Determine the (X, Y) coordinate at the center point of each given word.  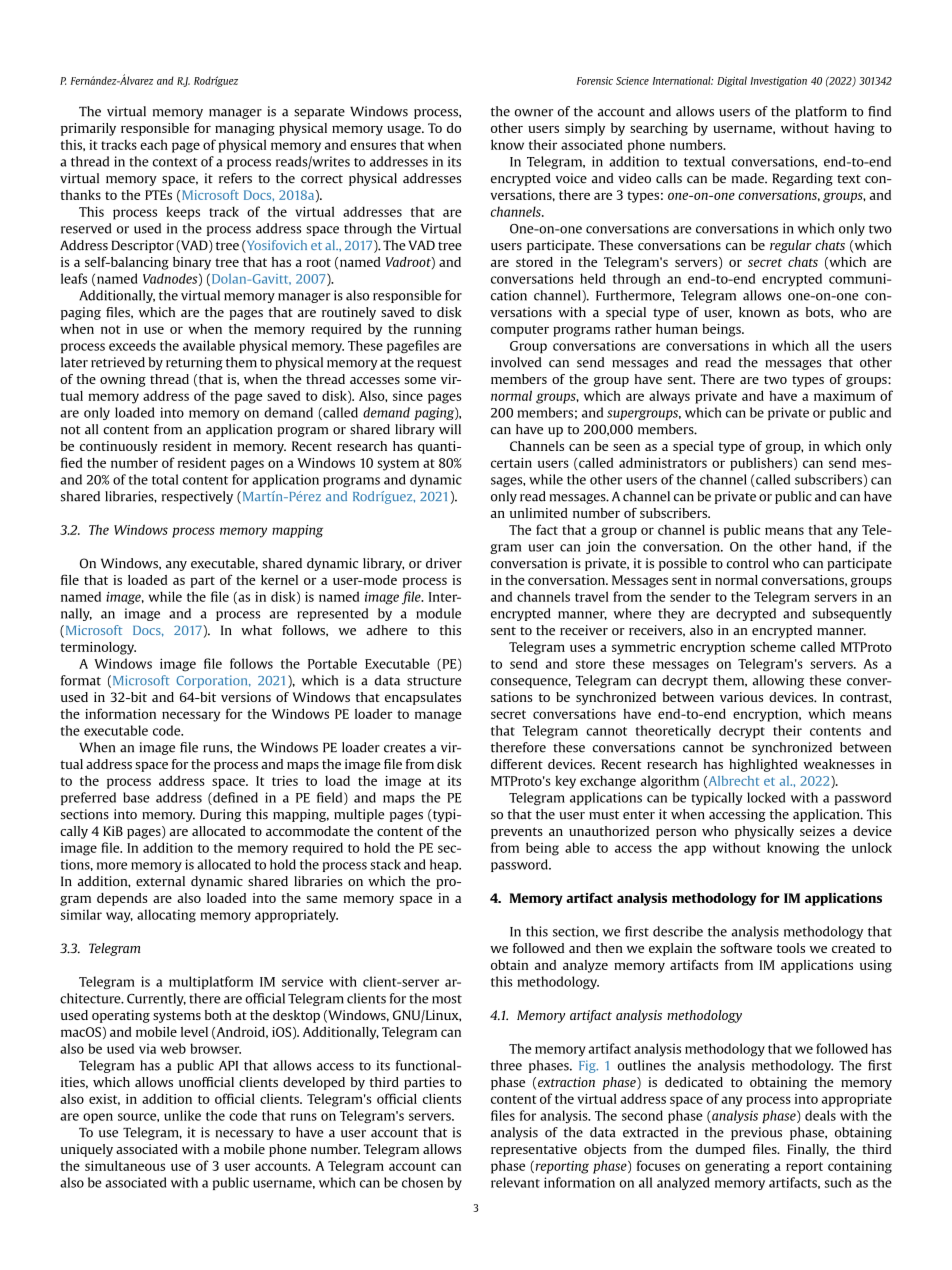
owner (534, 113)
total (165, 479)
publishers (762, 464)
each (154, 145)
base (136, 797)
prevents (517, 833)
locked (766, 797)
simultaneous (125, 1165)
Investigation (778, 82)
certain (511, 463)
